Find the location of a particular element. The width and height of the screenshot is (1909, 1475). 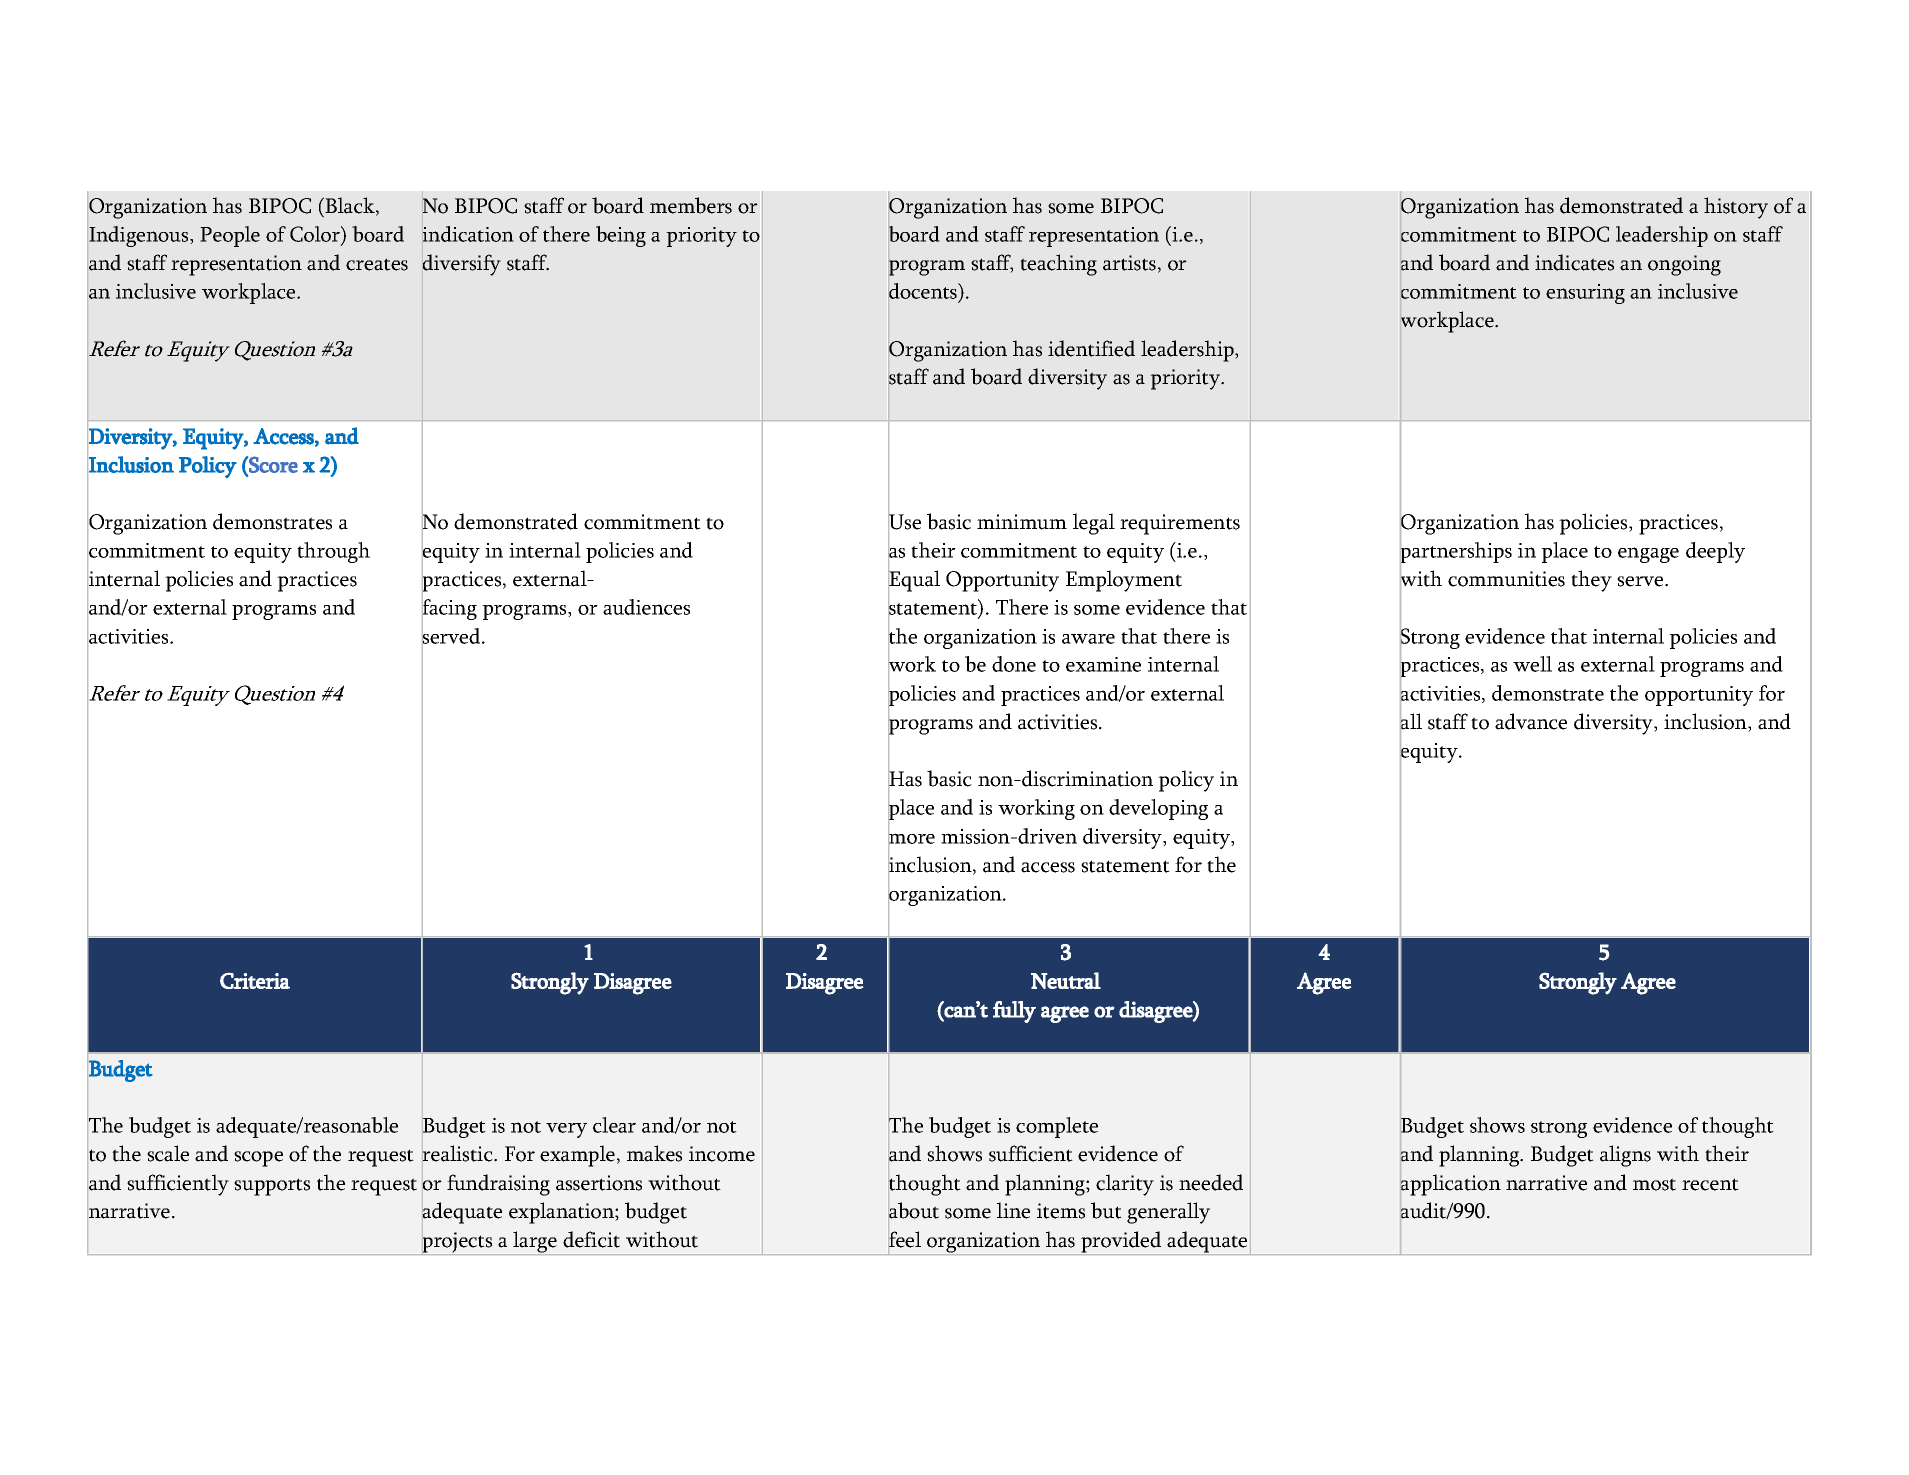

supports is located at coordinates (272, 1187).
